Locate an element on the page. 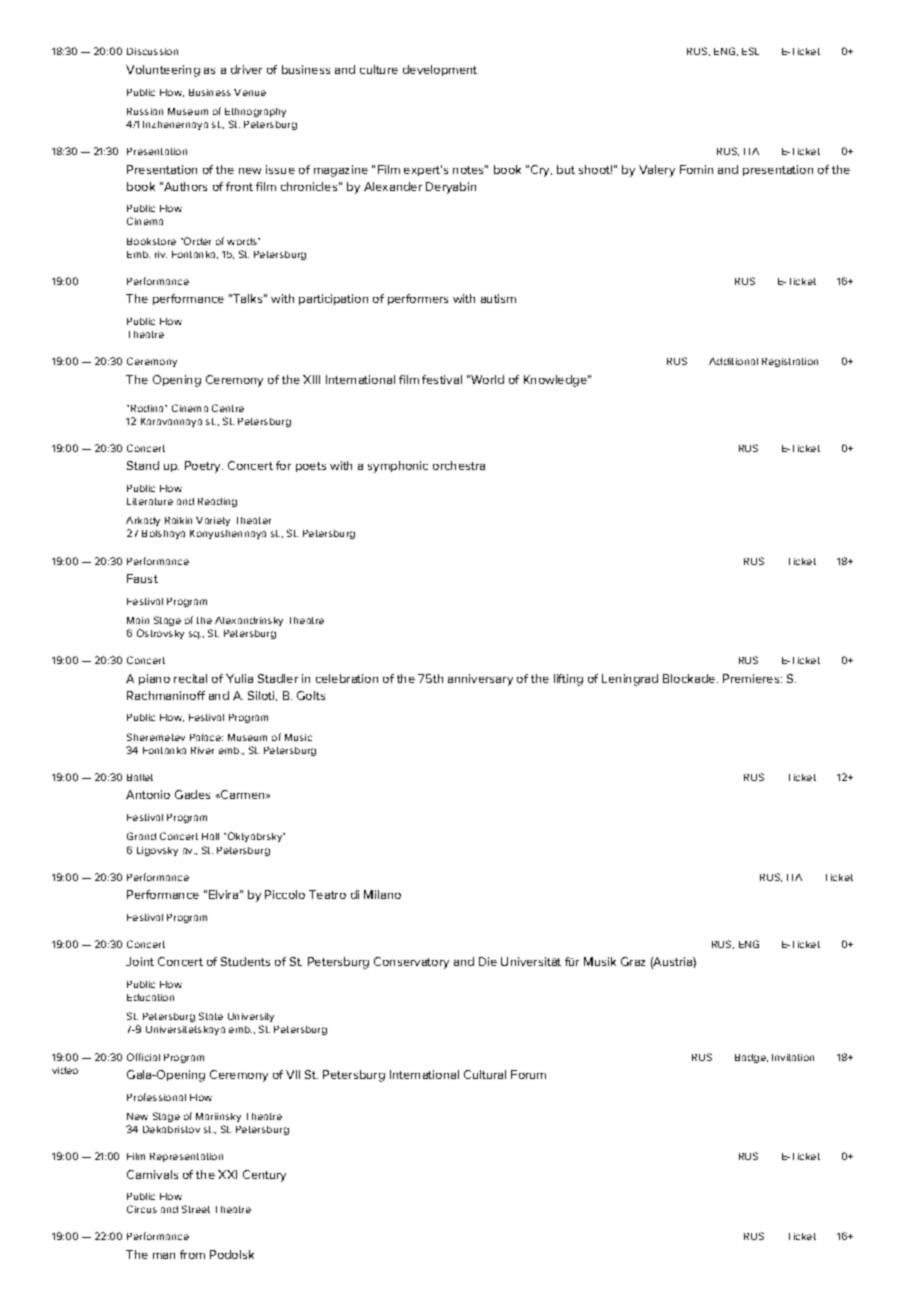  Street is located at coordinates (196, 1209).
